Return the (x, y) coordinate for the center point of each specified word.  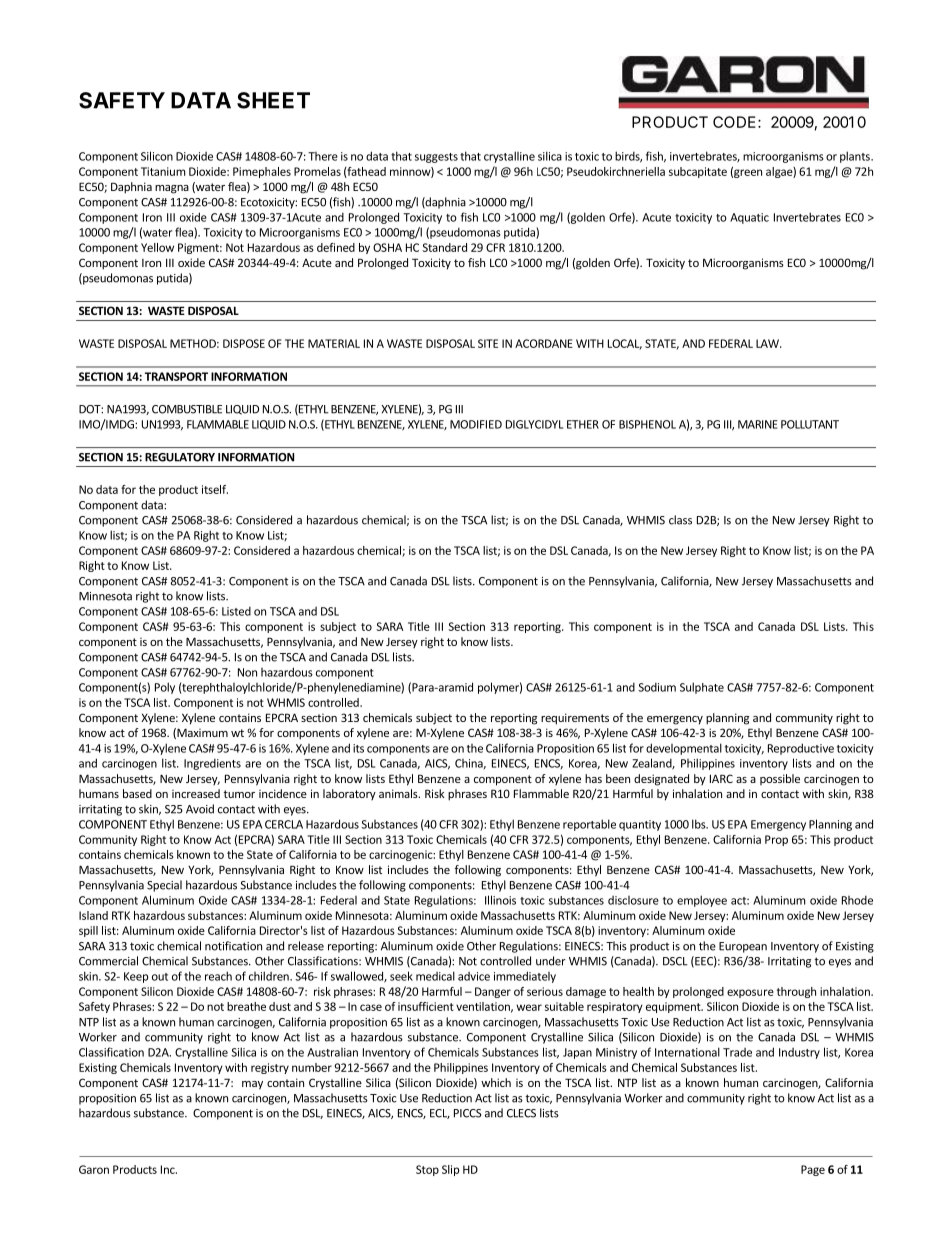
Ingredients (212, 764)
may (252, 1085)
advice (474, 976)
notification (233, 946)
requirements (575, 719)
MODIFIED (476, 424)
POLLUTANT (810, 424)
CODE (734, 122)
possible (780, 779)
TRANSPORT (176, 376)
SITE (488, 343)
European (743, 947)
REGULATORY (180, 457)
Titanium (163, 171)
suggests (436, 158)
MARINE (758, 424)
